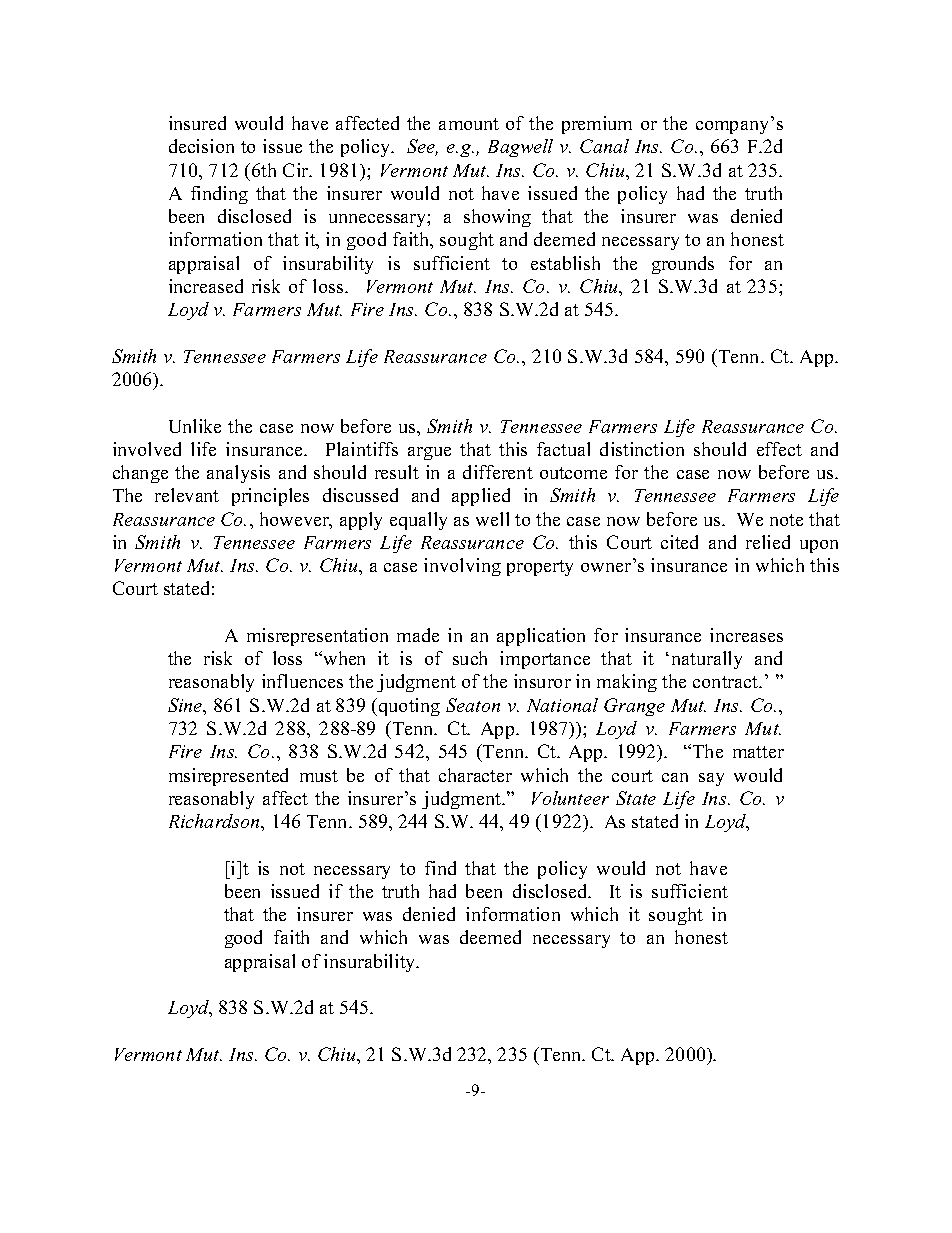 The width and height of the page is (952, 1233). I want to click on amount, so click(469, 124).
